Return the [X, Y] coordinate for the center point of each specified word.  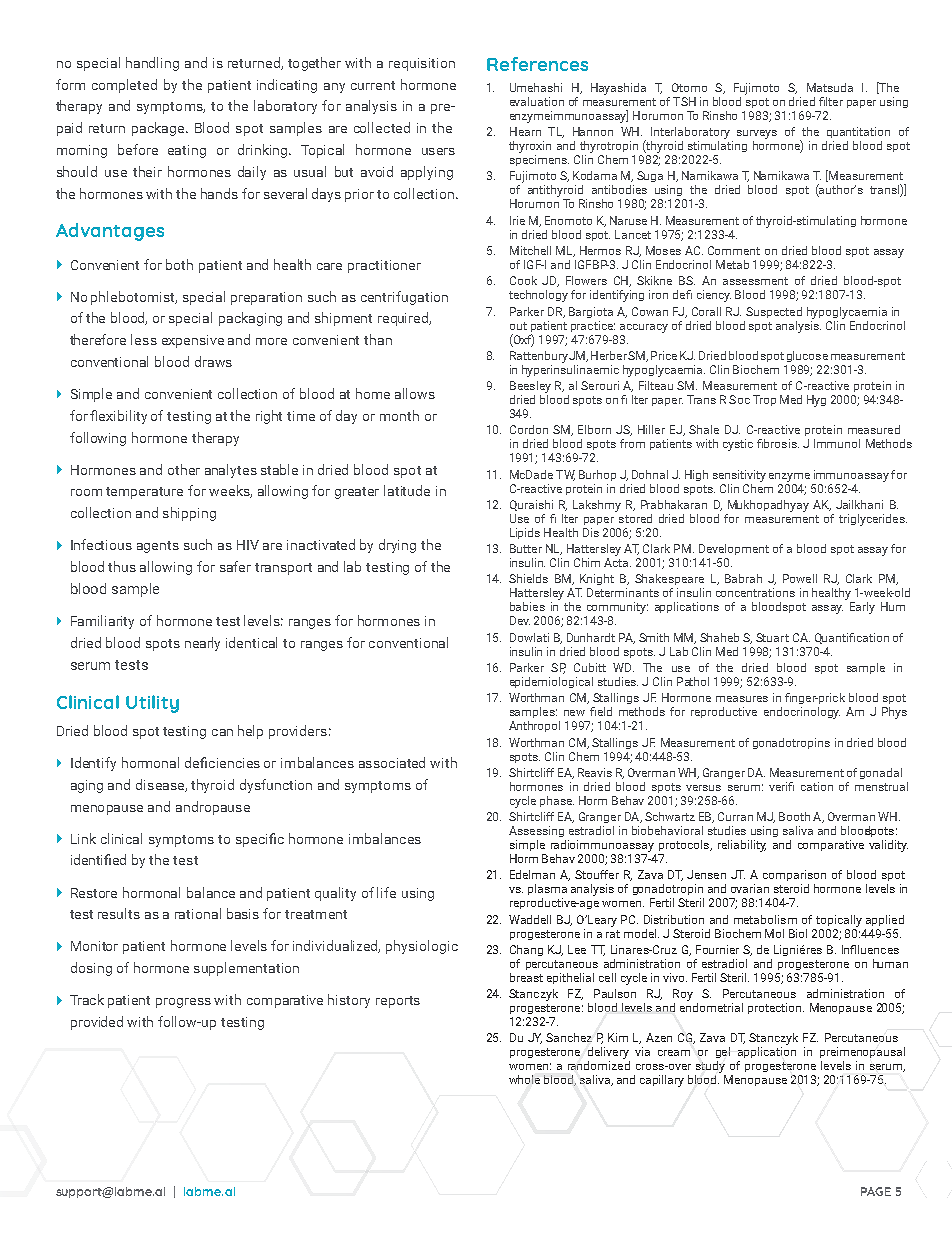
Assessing [536, 831]
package [158, 129]
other [184, 469]
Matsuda [830, 87]
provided [97, 1023]
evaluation [537, 101]
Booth [794, 816]
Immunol [837, 443]
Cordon [529, 429]
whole [524, 1079]
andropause [213, 808]
